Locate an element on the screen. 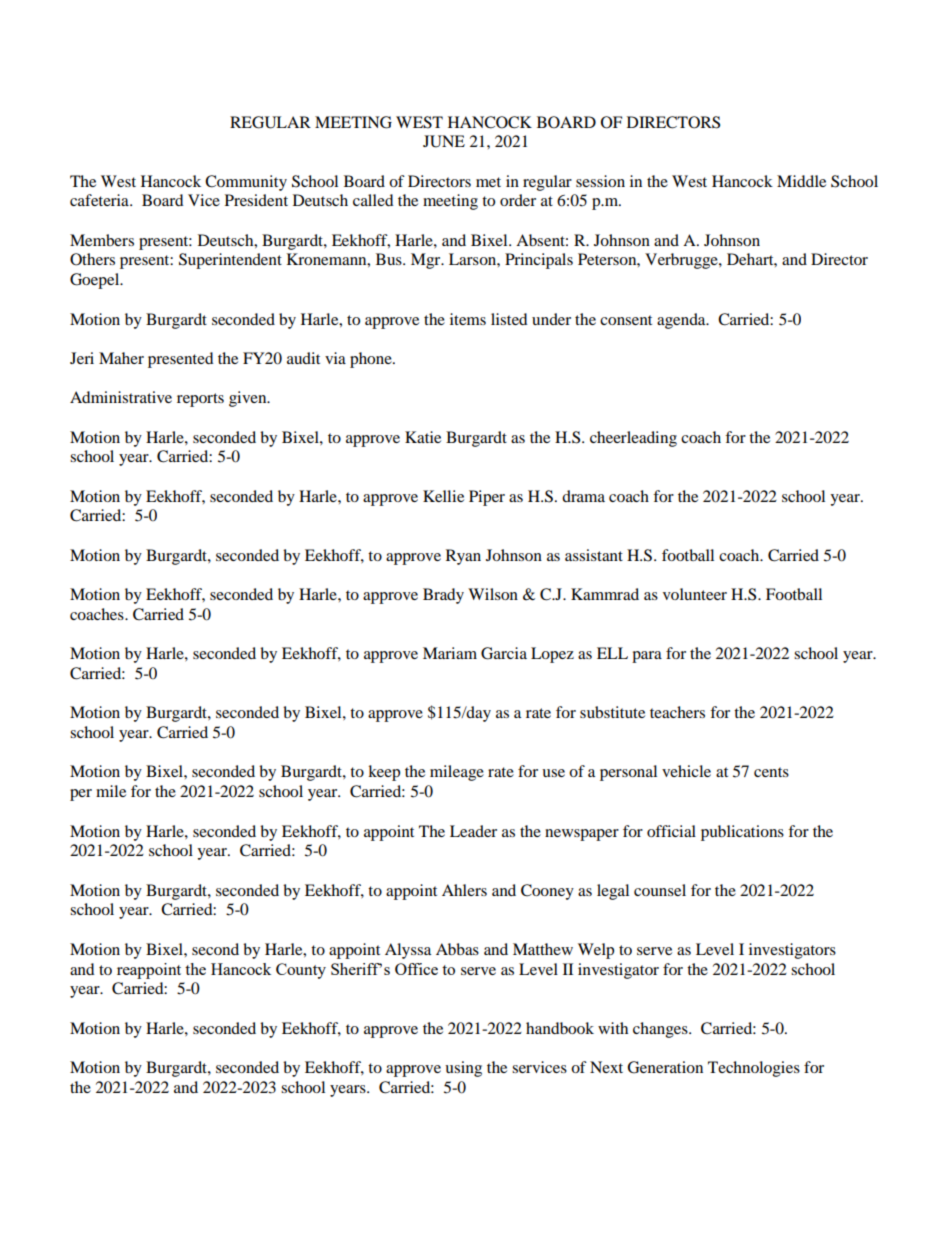 The height and width of the screenshot is (1233, 952). Community is located at coordinates (246, 183).
